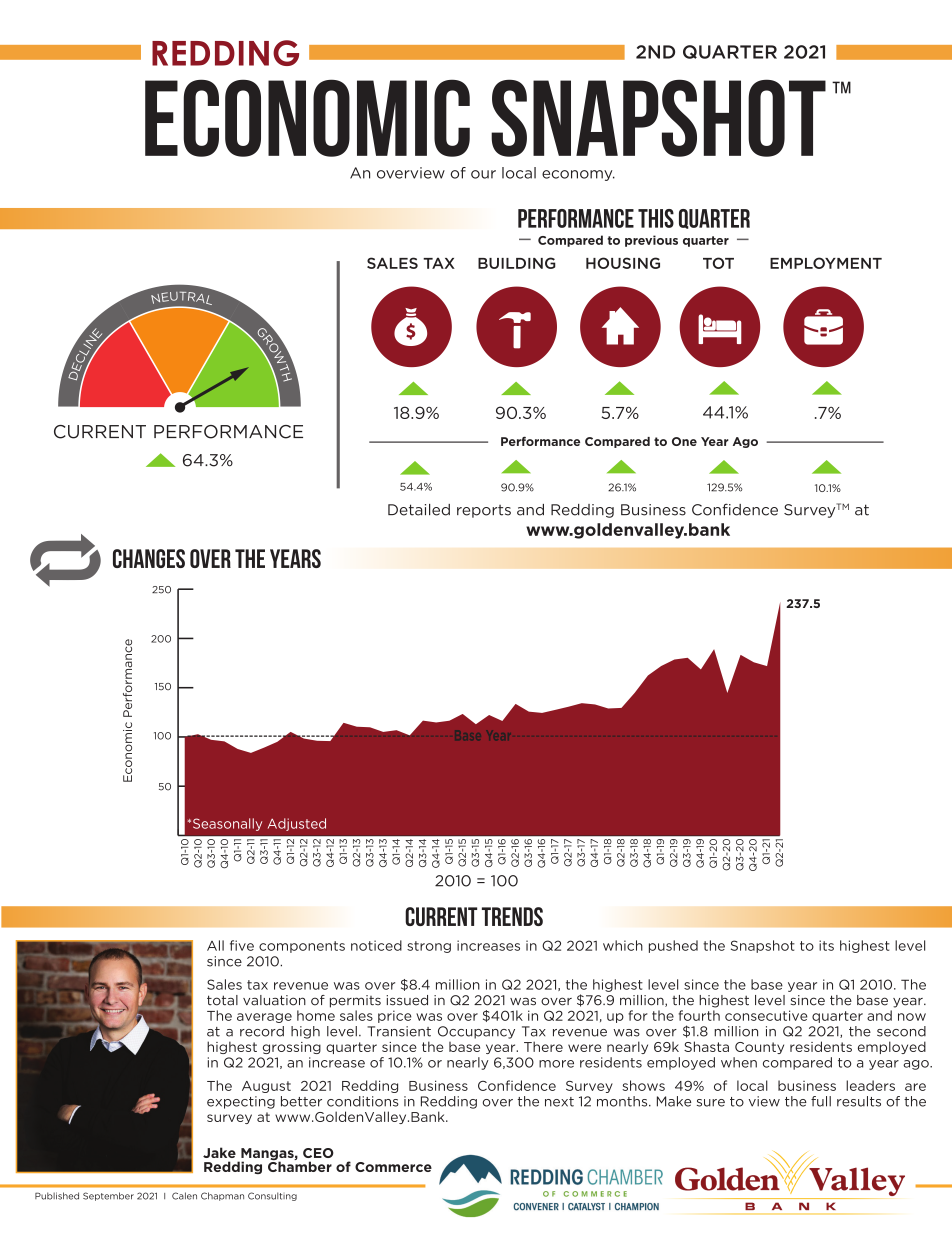 The height and width of the screenshot is (1233, 952). Describe the element at coordinates (578, 175) in the screenshot. I see `economy` at that location.
